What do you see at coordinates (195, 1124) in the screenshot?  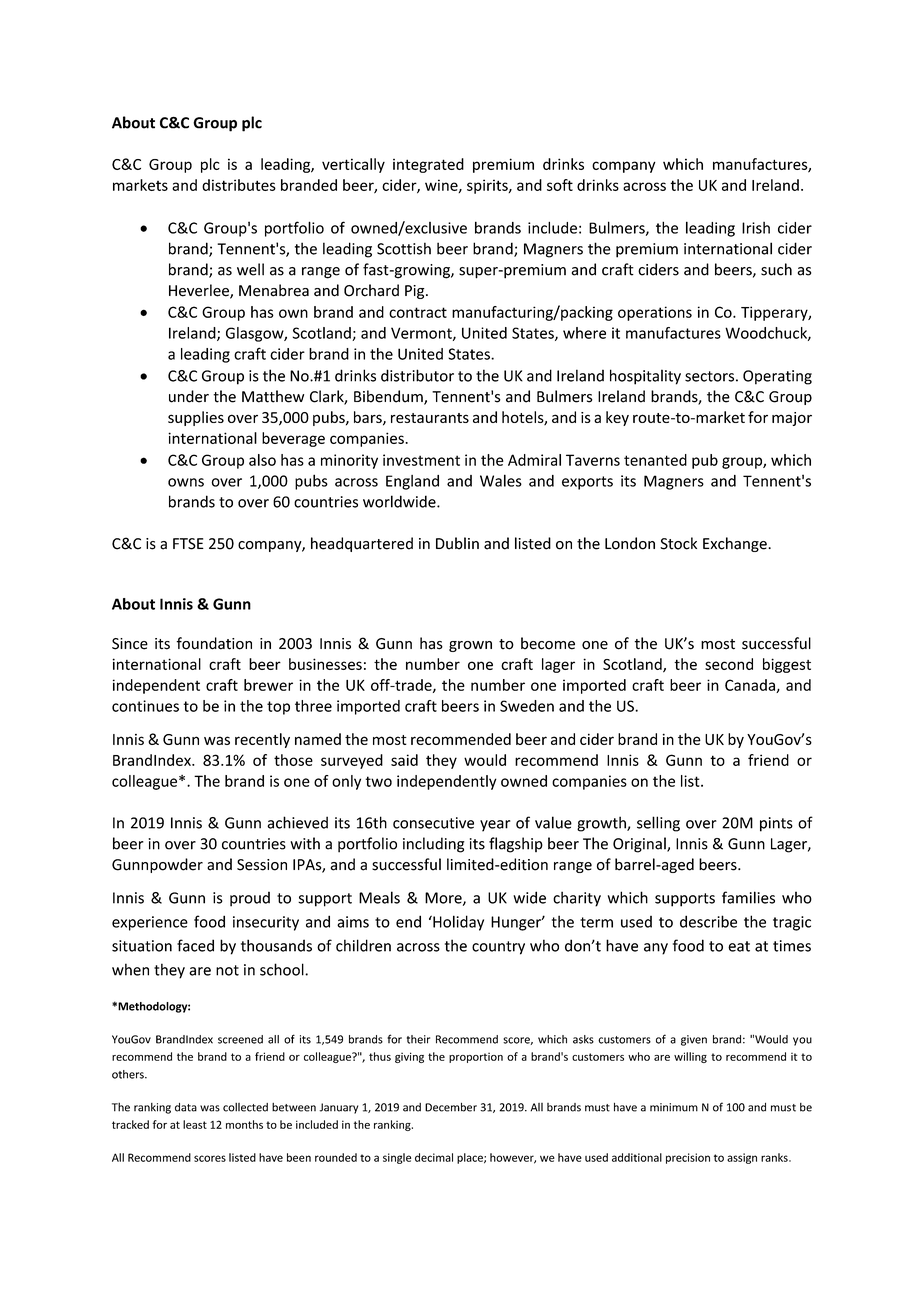 I see `least` at bounding box center [195, 1124].
